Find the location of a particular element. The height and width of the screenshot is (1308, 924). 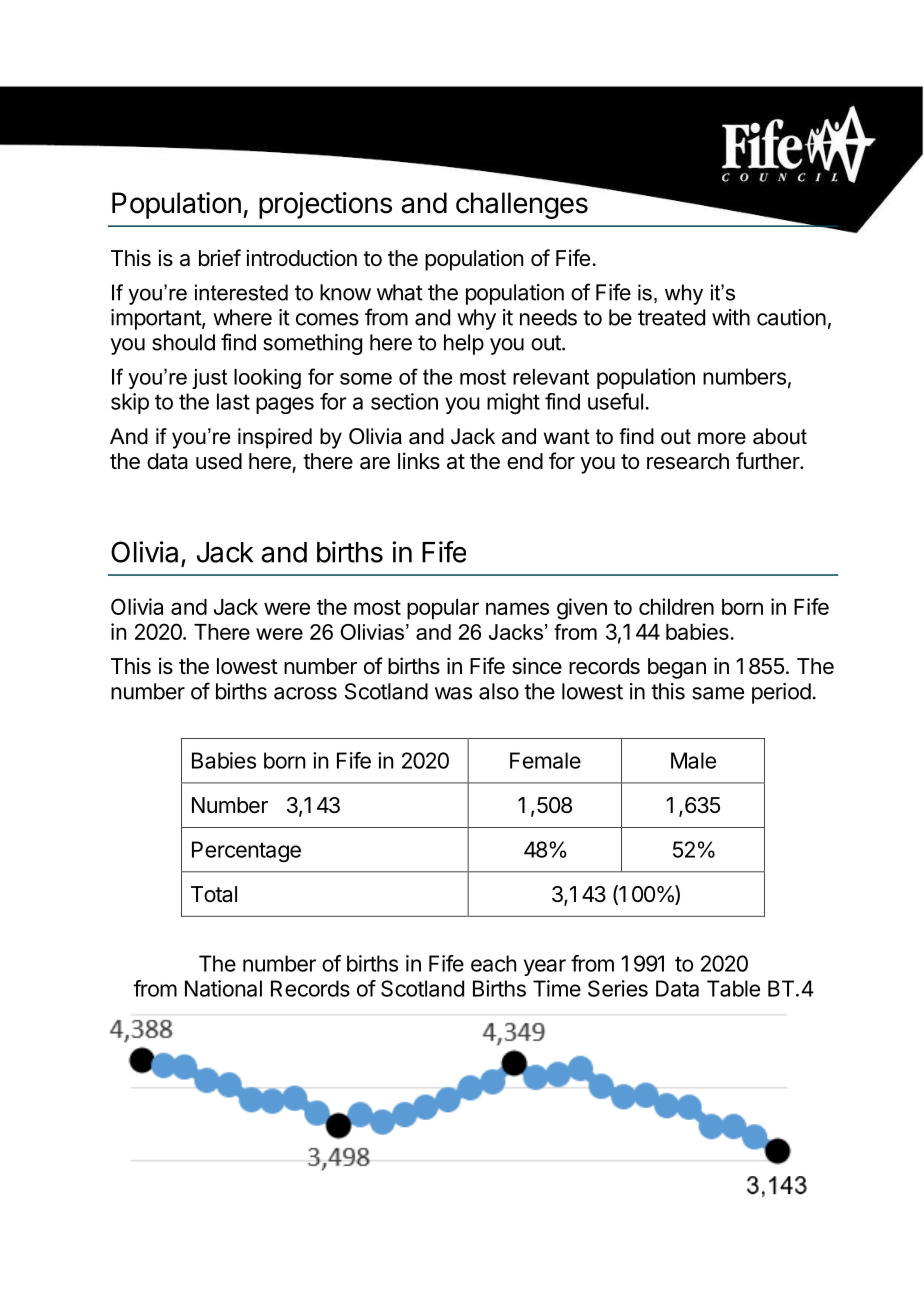

Percentage is located at coordinates (246, 851).
